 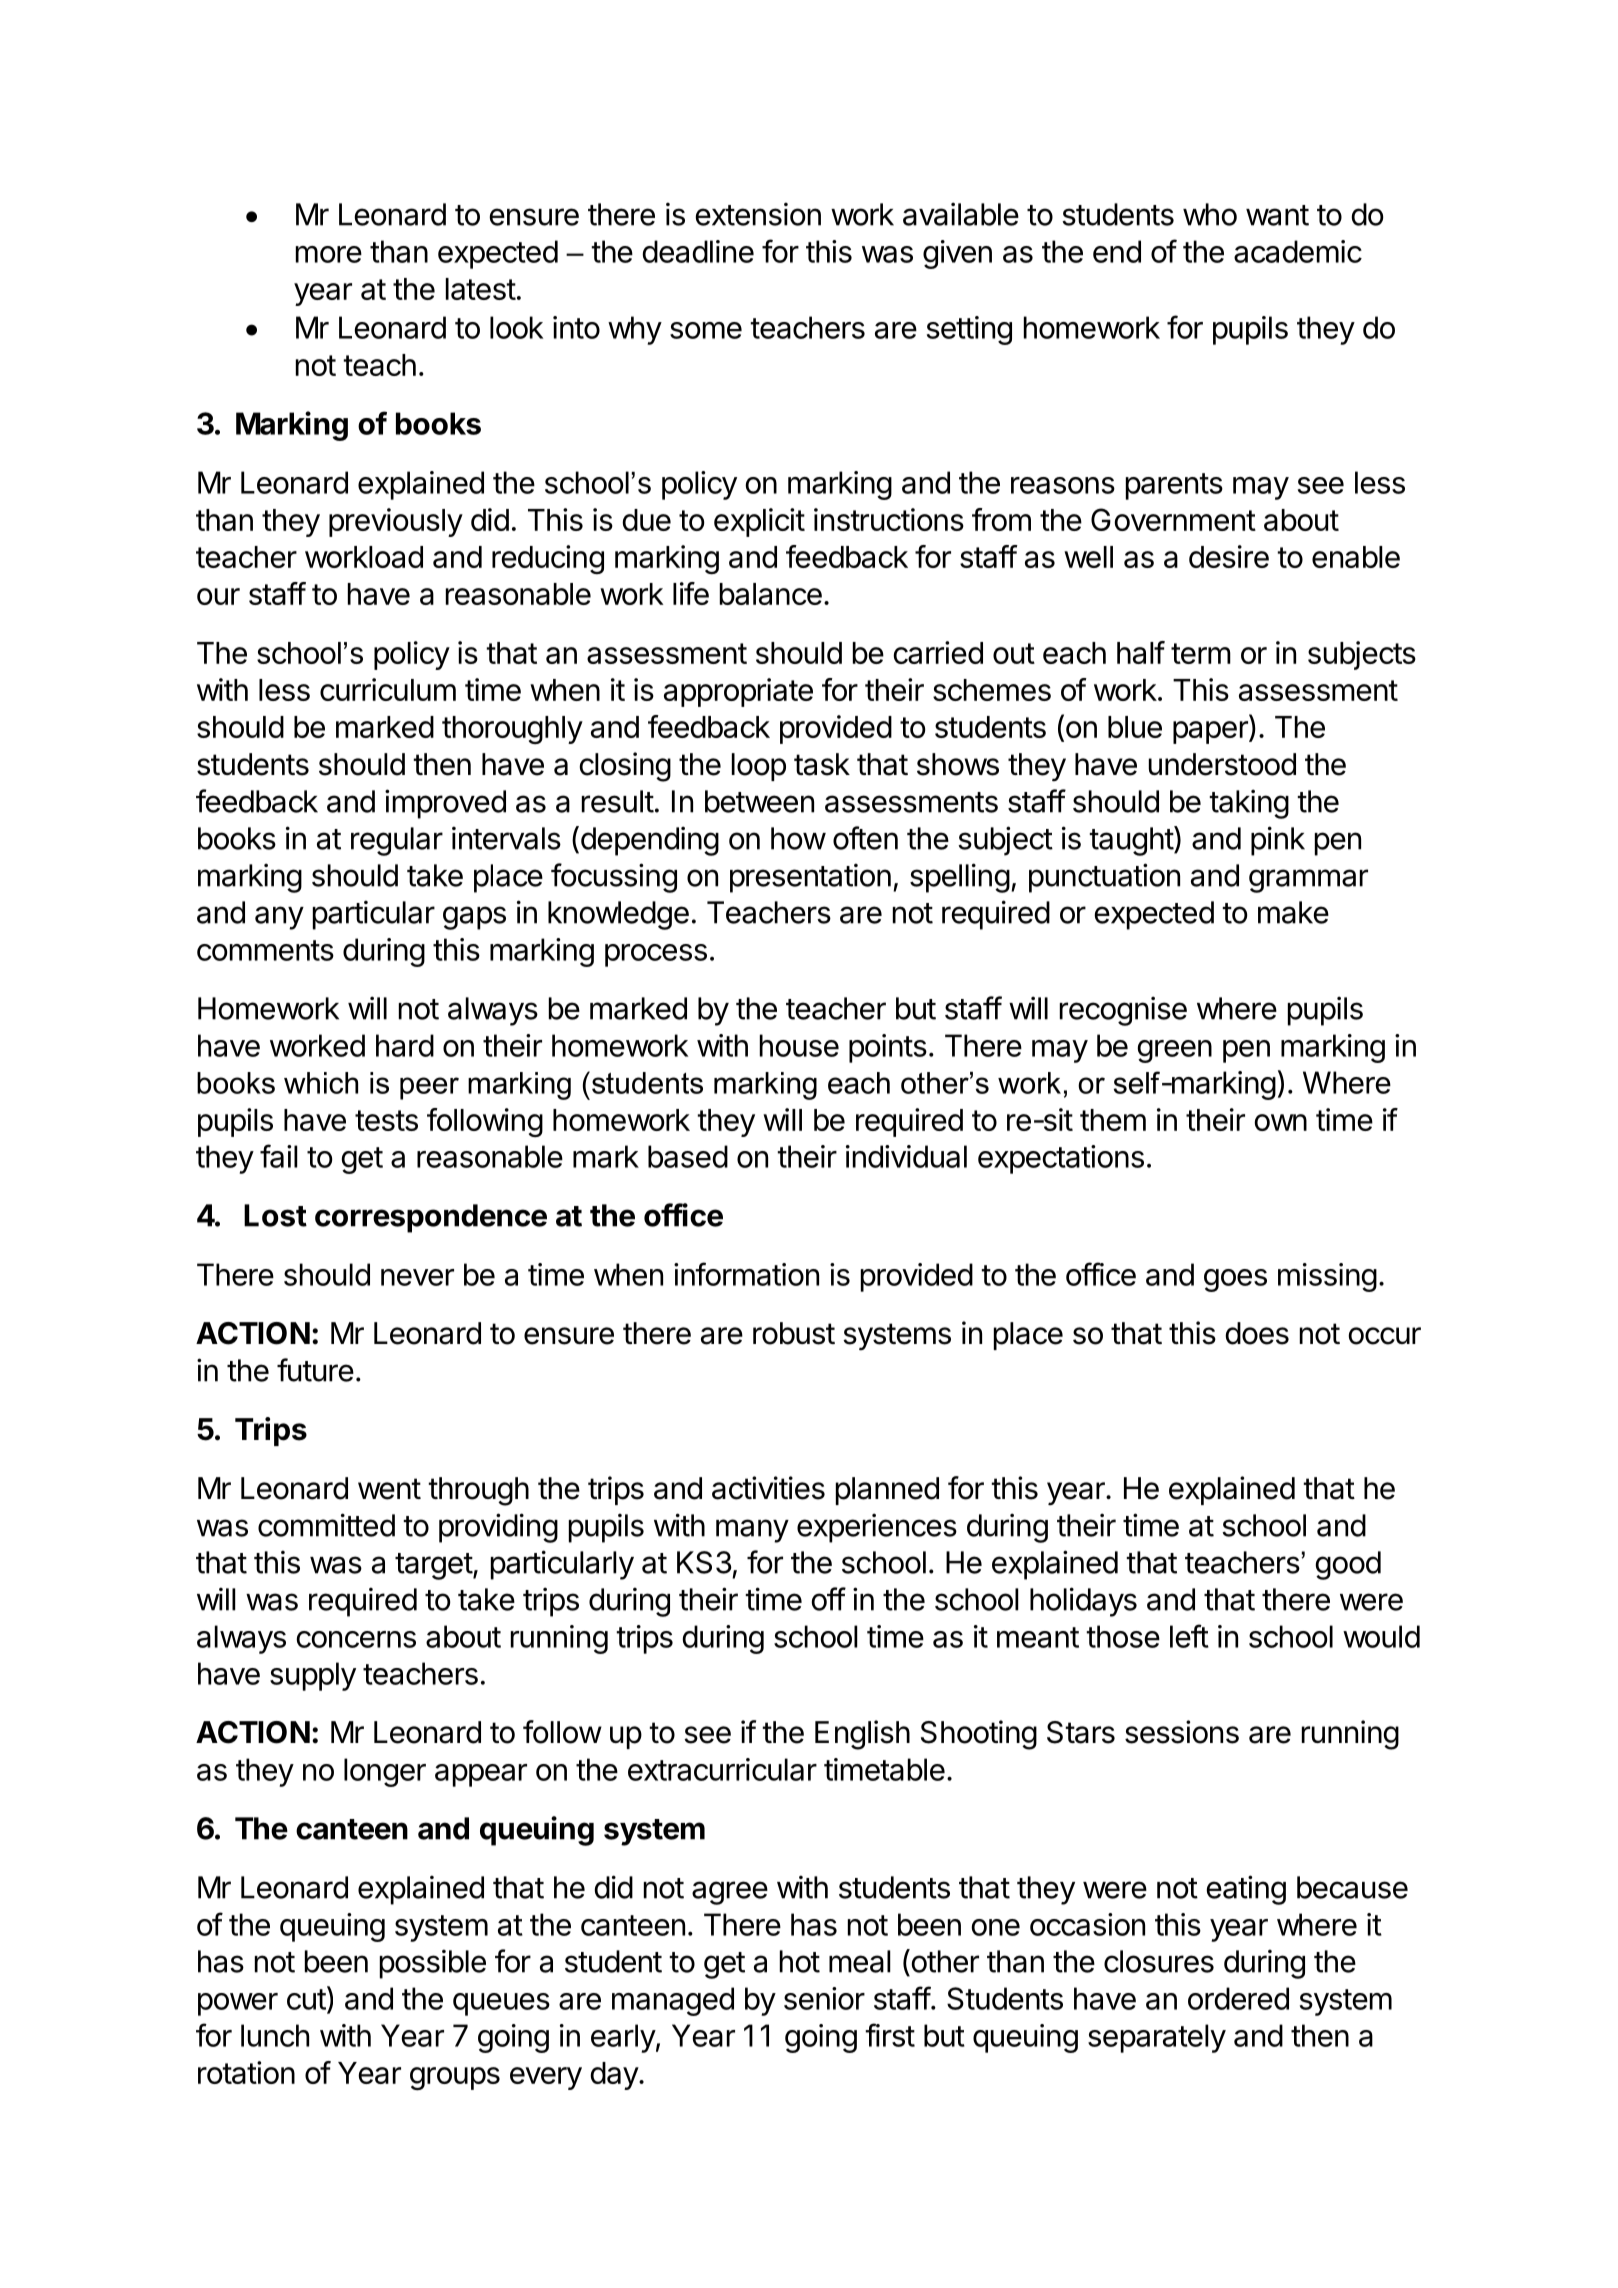 I want to click on cut, so click(x=306, y=1999).
